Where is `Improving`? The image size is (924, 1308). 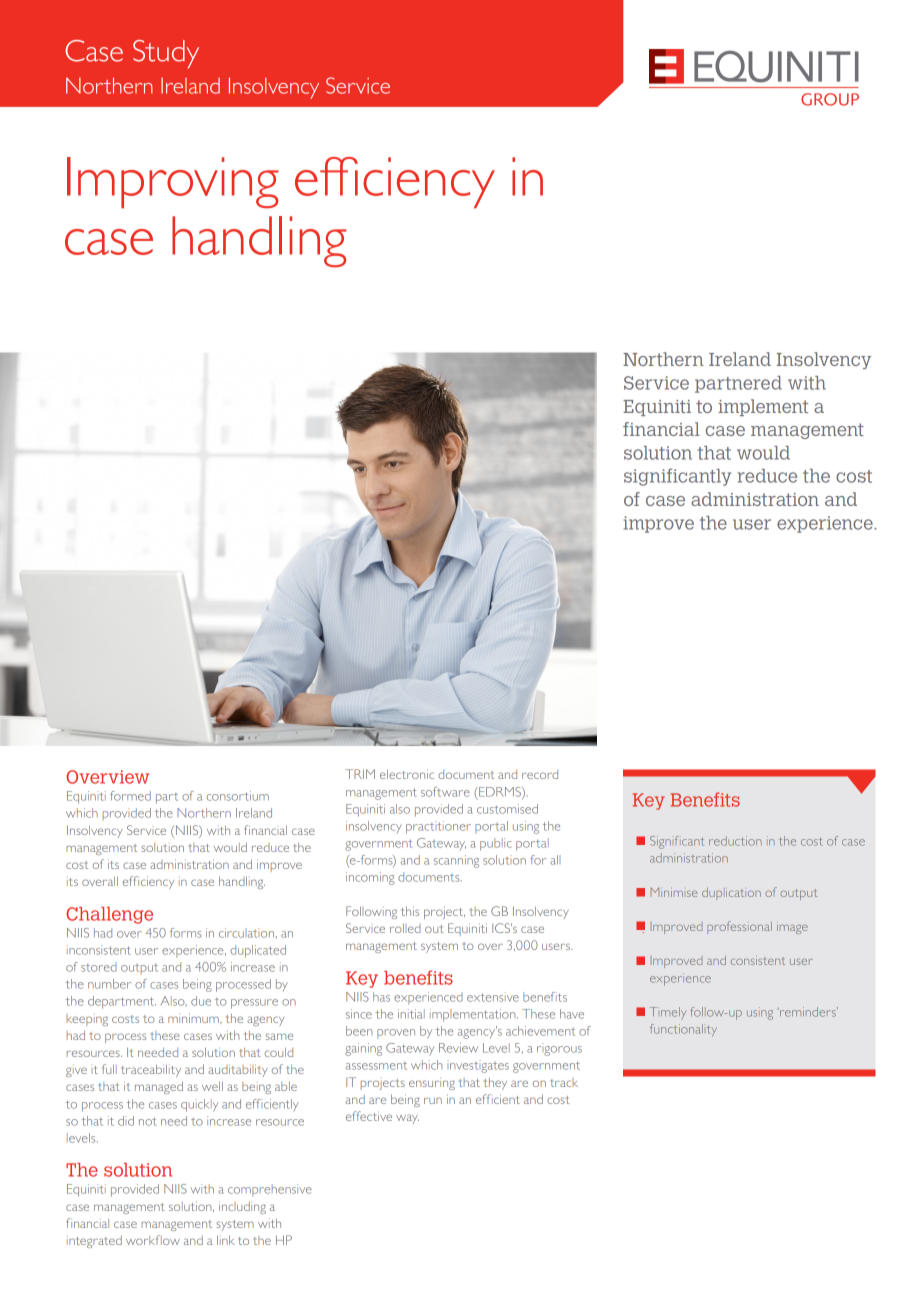 Improving is located at coordinates (173, 182).
